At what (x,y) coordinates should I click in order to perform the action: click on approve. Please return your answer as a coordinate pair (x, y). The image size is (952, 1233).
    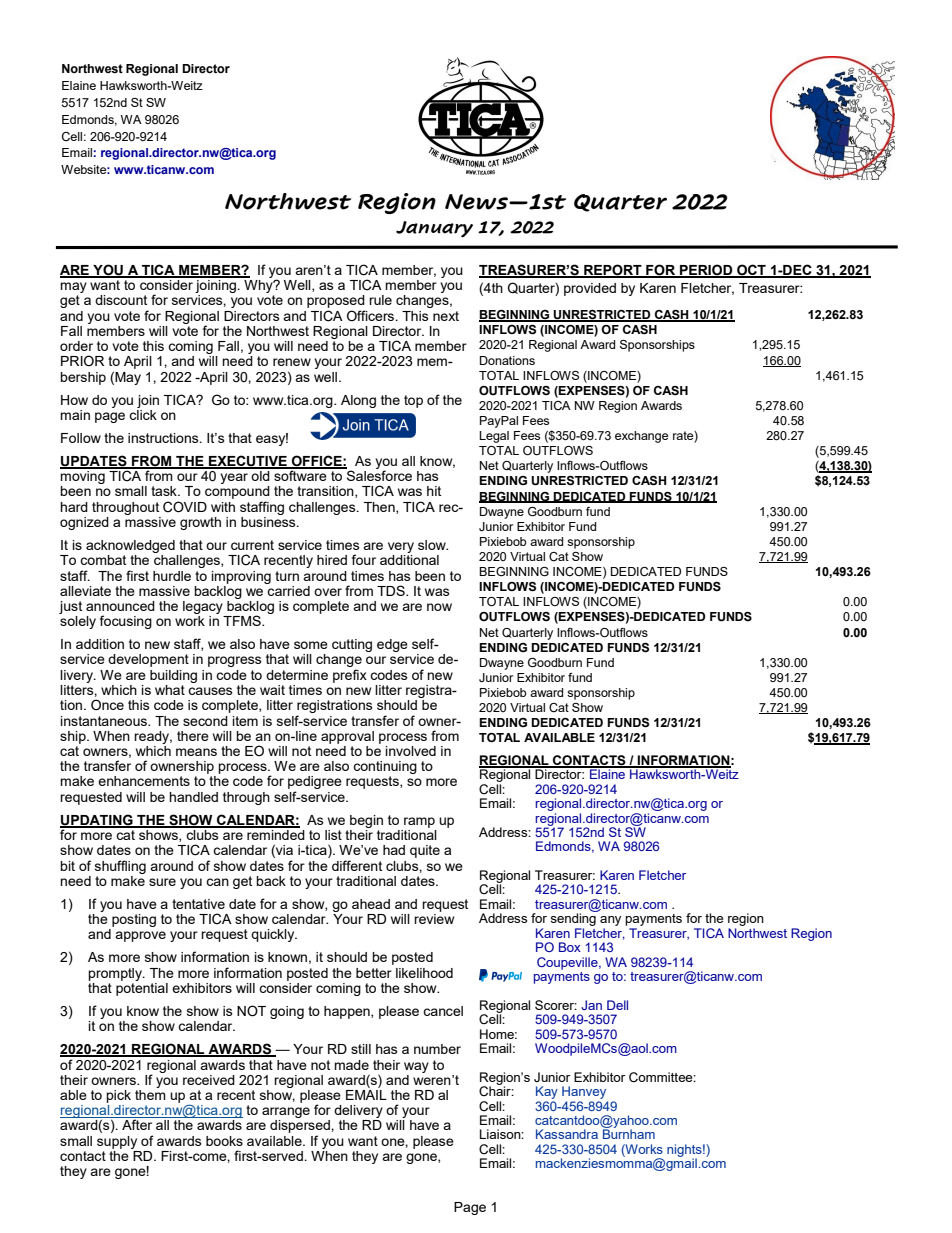
    Looking at the image, I should click on (140, 936).
